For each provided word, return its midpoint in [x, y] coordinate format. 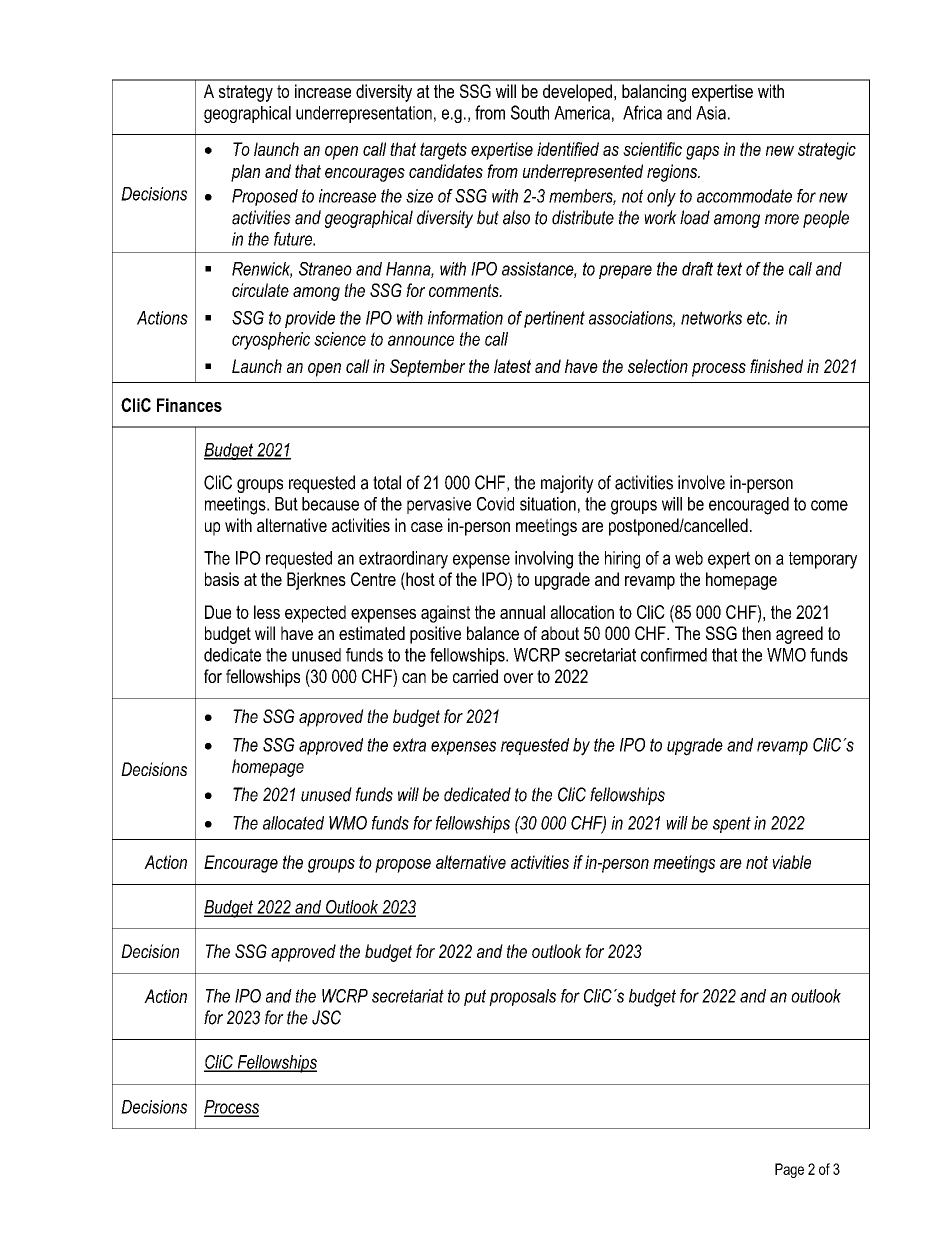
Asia [711, 113]
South [530, 112]
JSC [326, 1017]
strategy [246, 93]
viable [791, 862]
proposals [522, 997]
